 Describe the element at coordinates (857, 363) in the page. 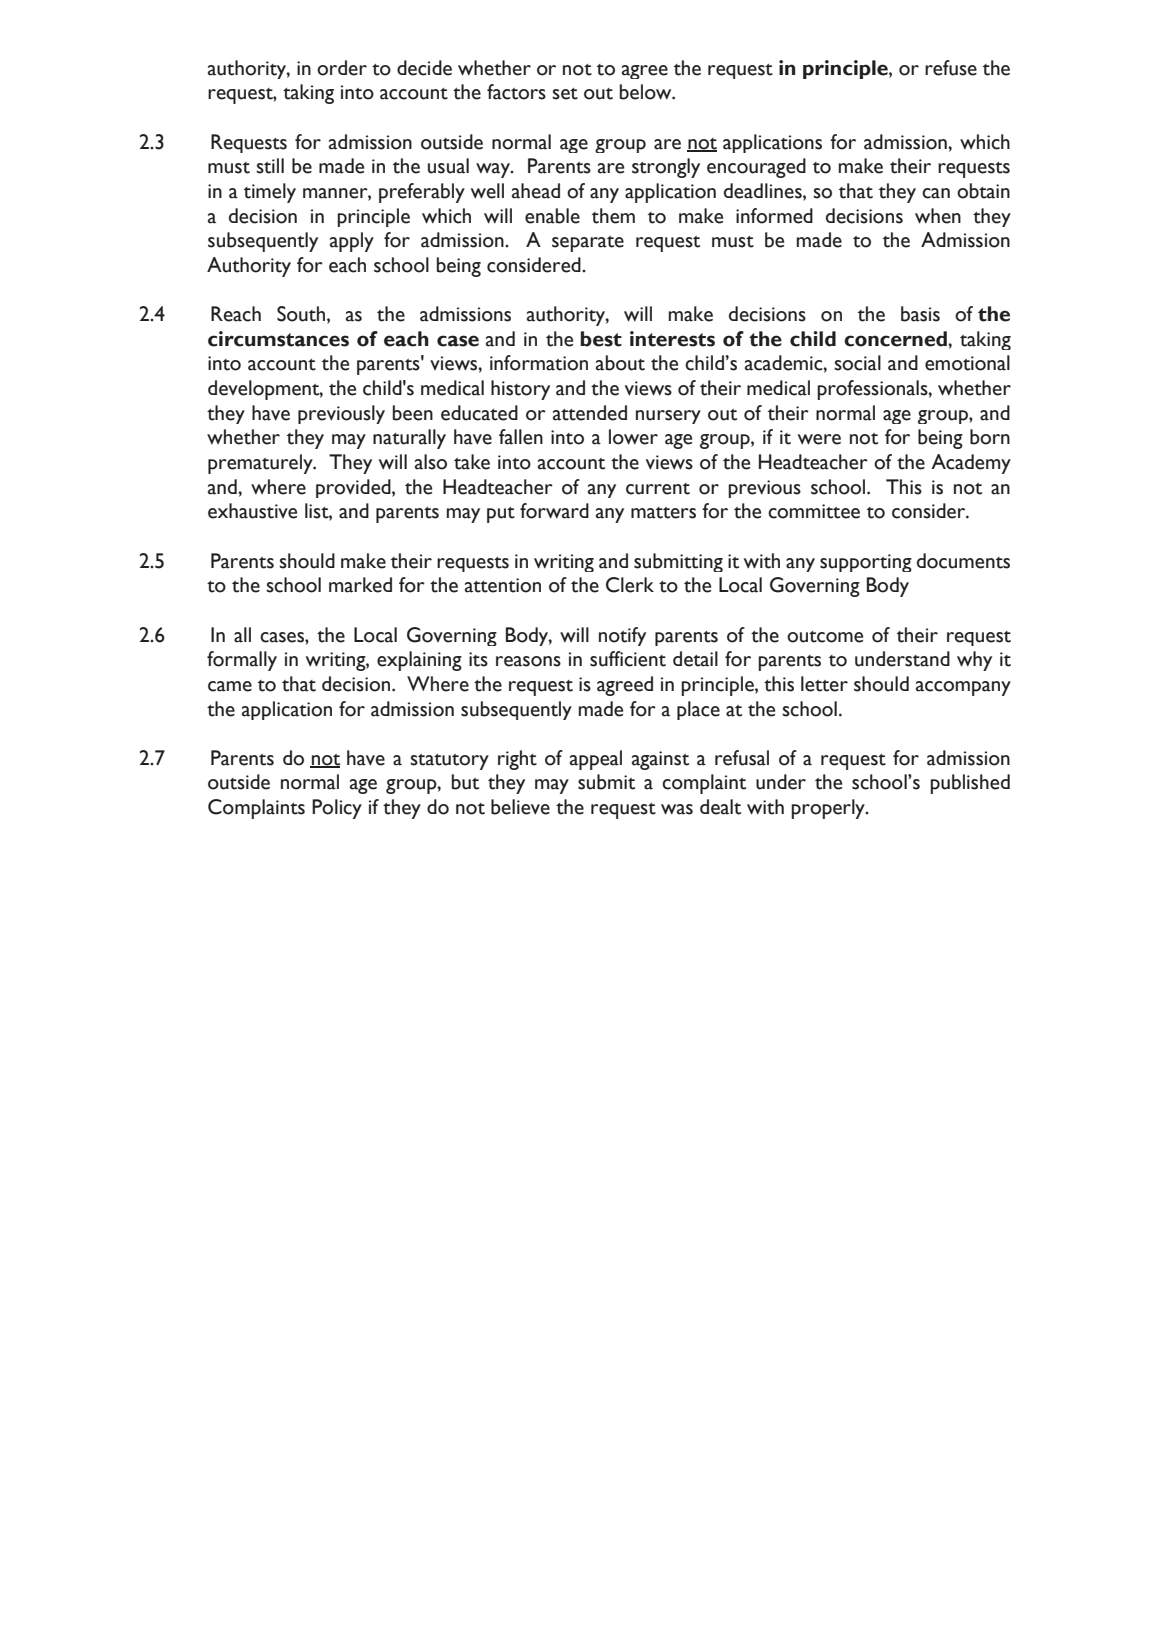

I see `social` at that location.
